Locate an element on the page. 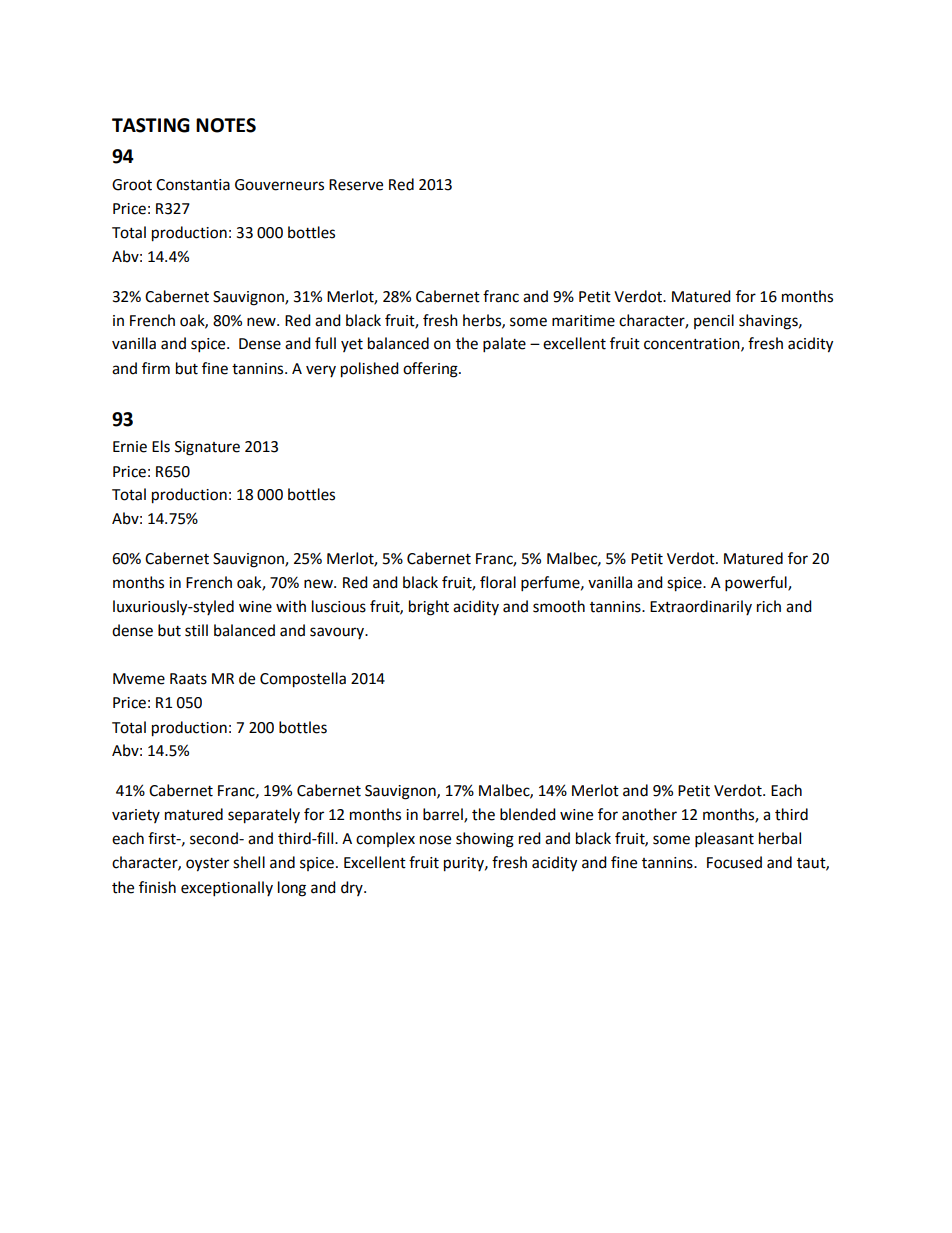 The height and width of the image is (1233, 952). Extraordinarily is located at coordinates (701, 607).
